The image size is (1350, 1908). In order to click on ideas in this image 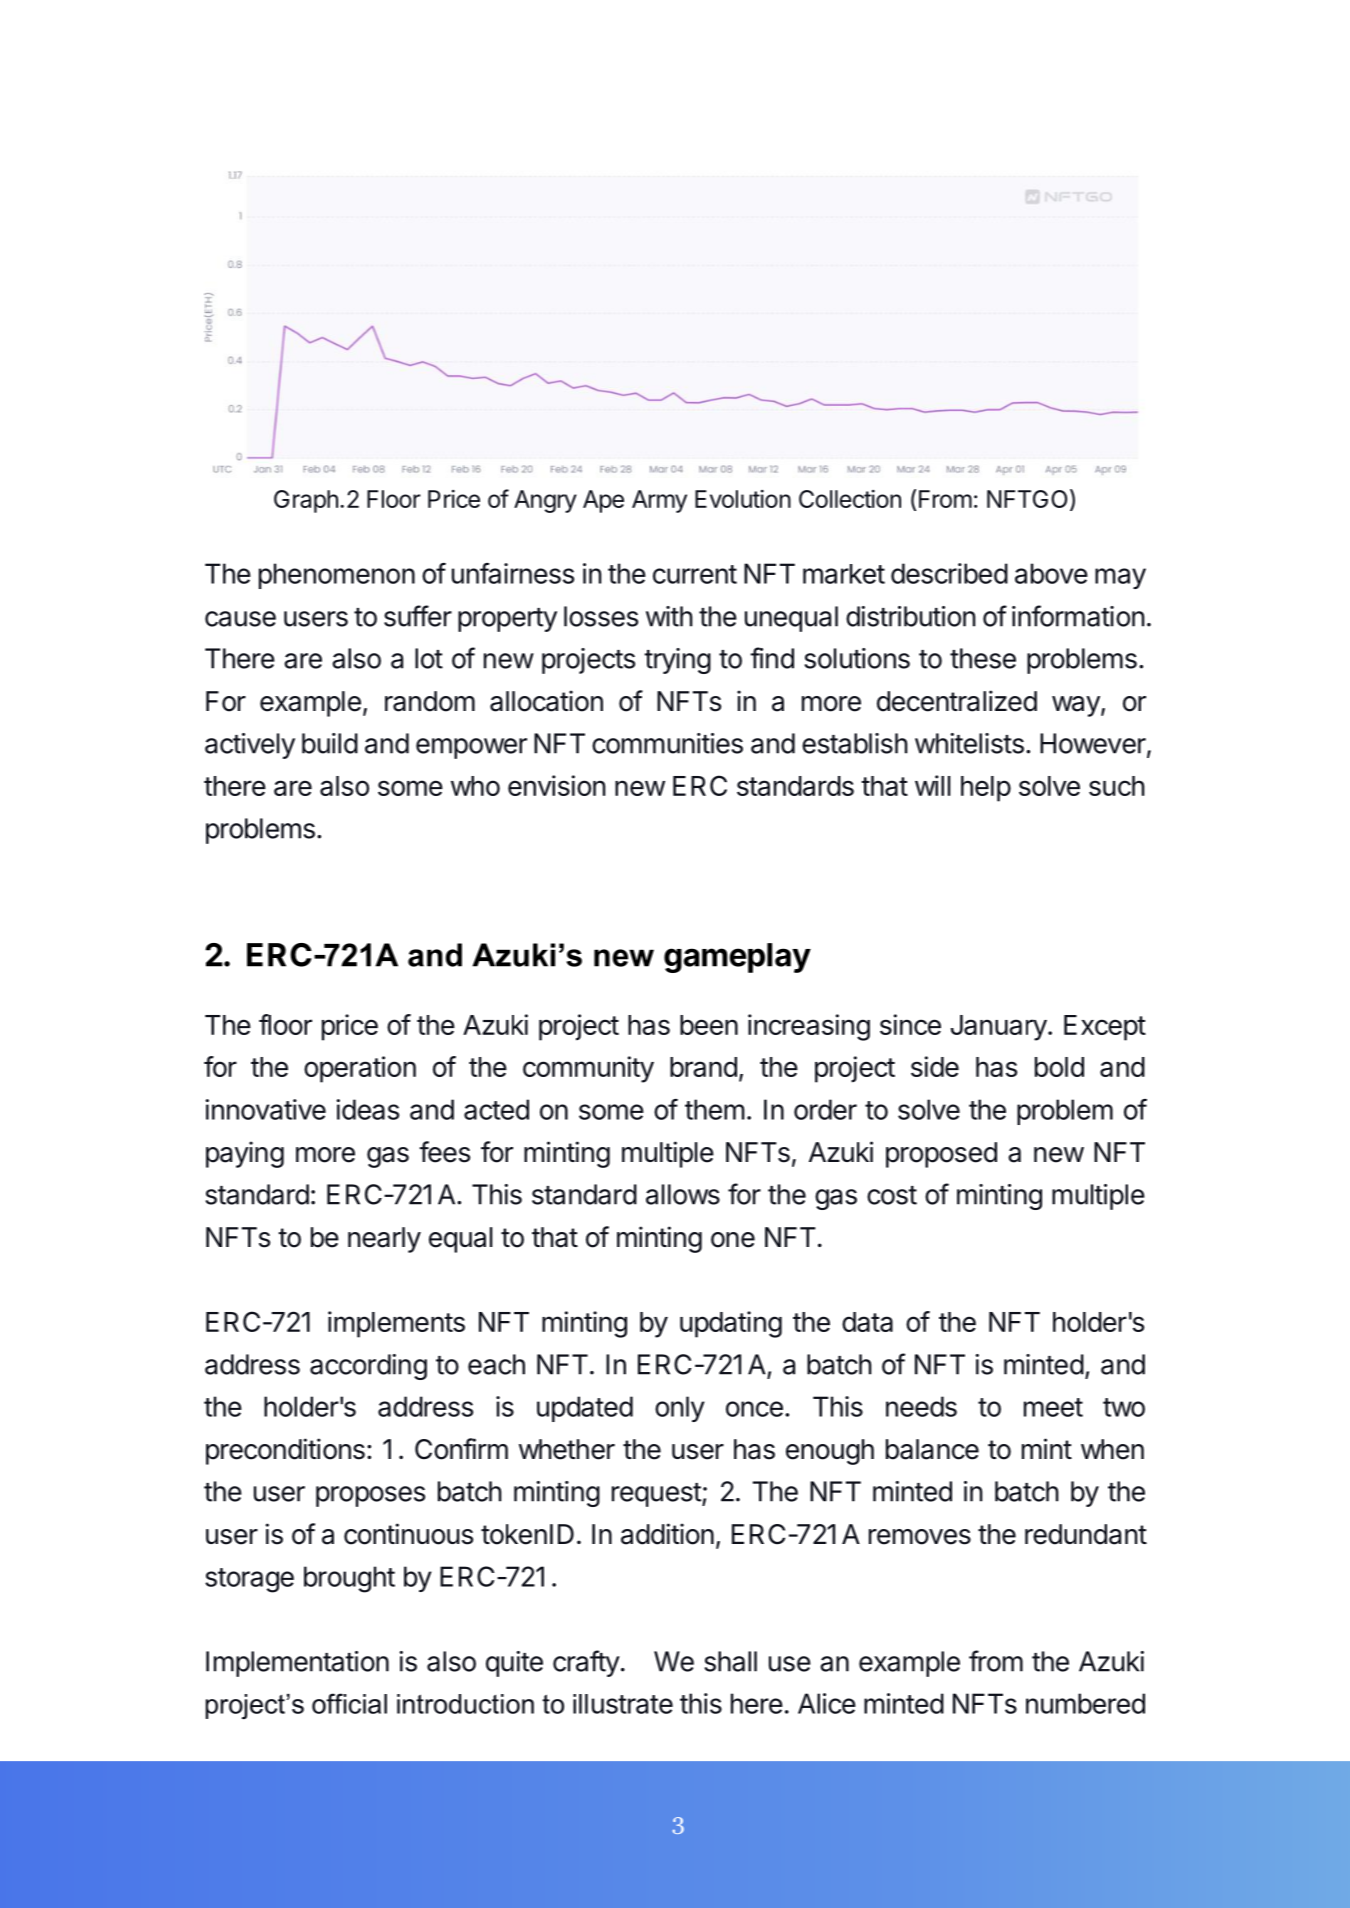, I will do `click(367, 1109)`.
